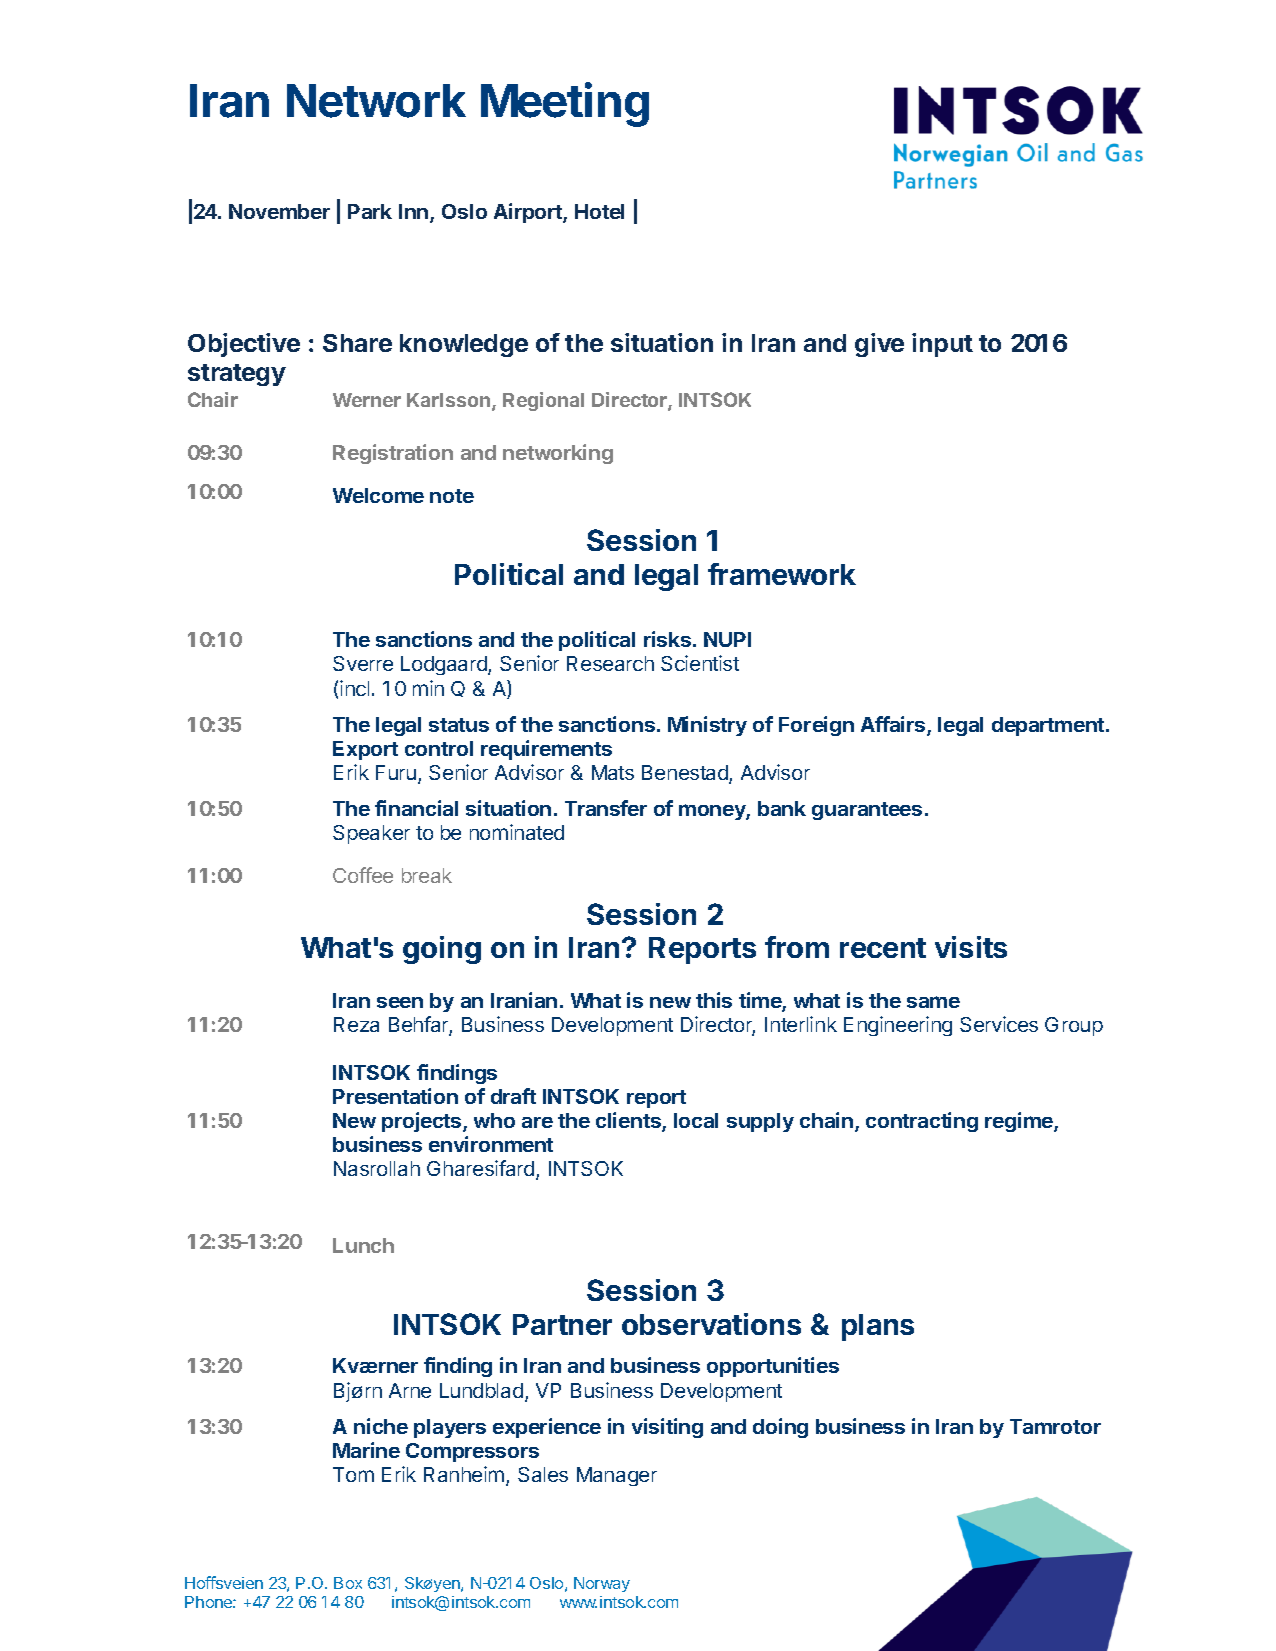 The image size is (1276, 1651). Describe the element at coordinates (942, 345) in the image. I see `input` at that location.
